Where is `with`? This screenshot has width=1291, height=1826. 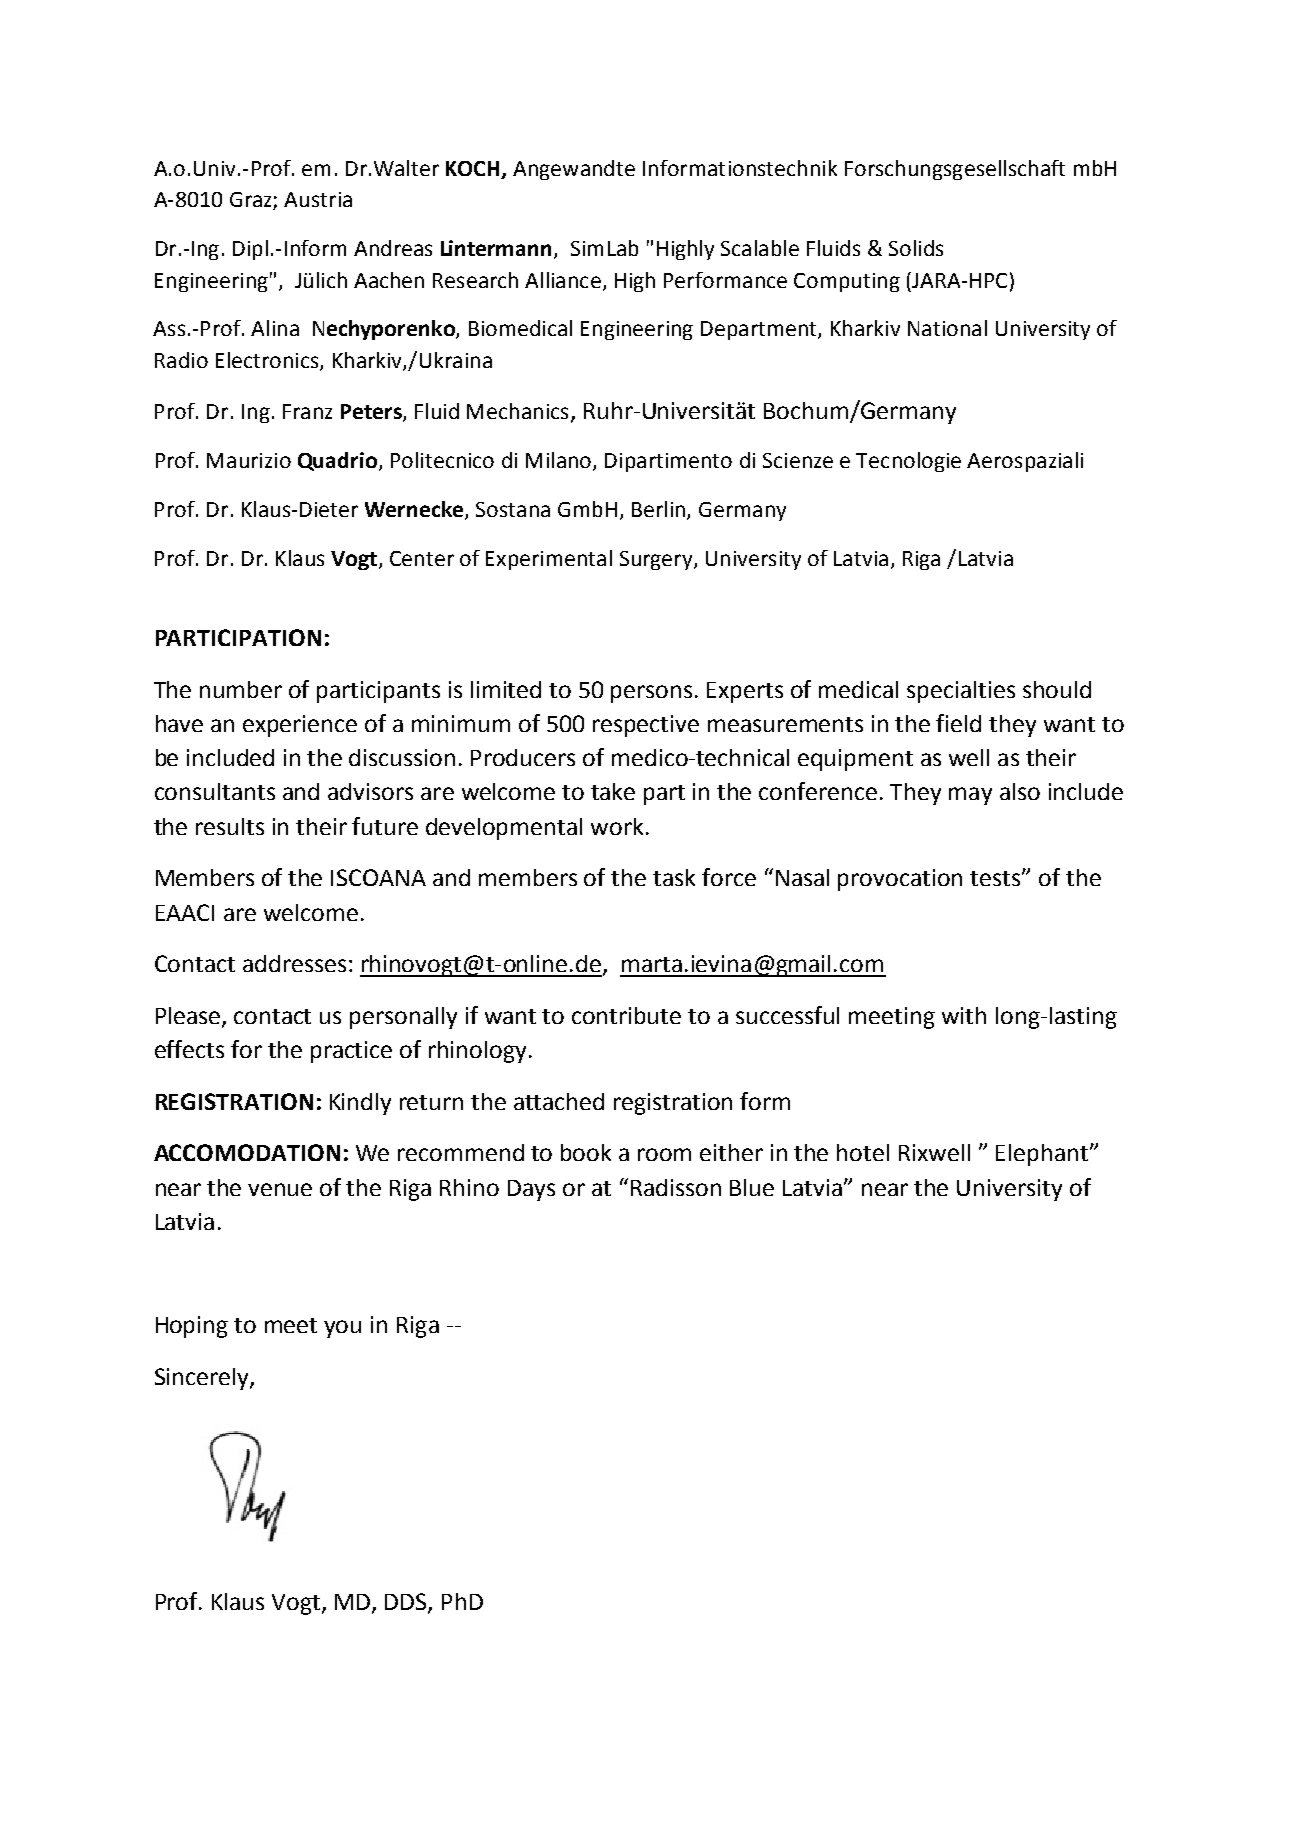
with is located at coordinates (964, 1015).
